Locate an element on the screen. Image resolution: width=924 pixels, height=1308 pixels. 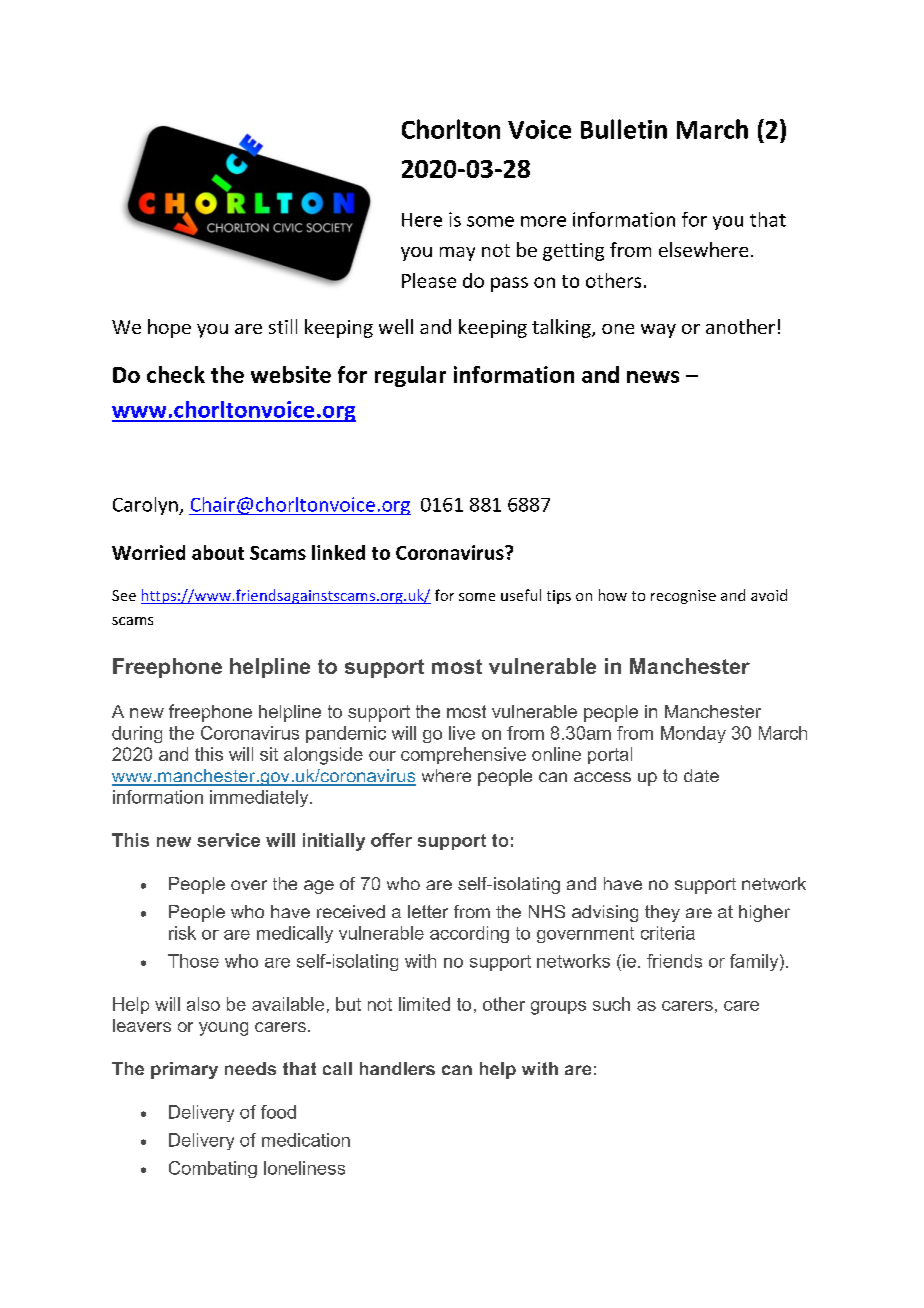
may is located at coordinates (457, 254).
